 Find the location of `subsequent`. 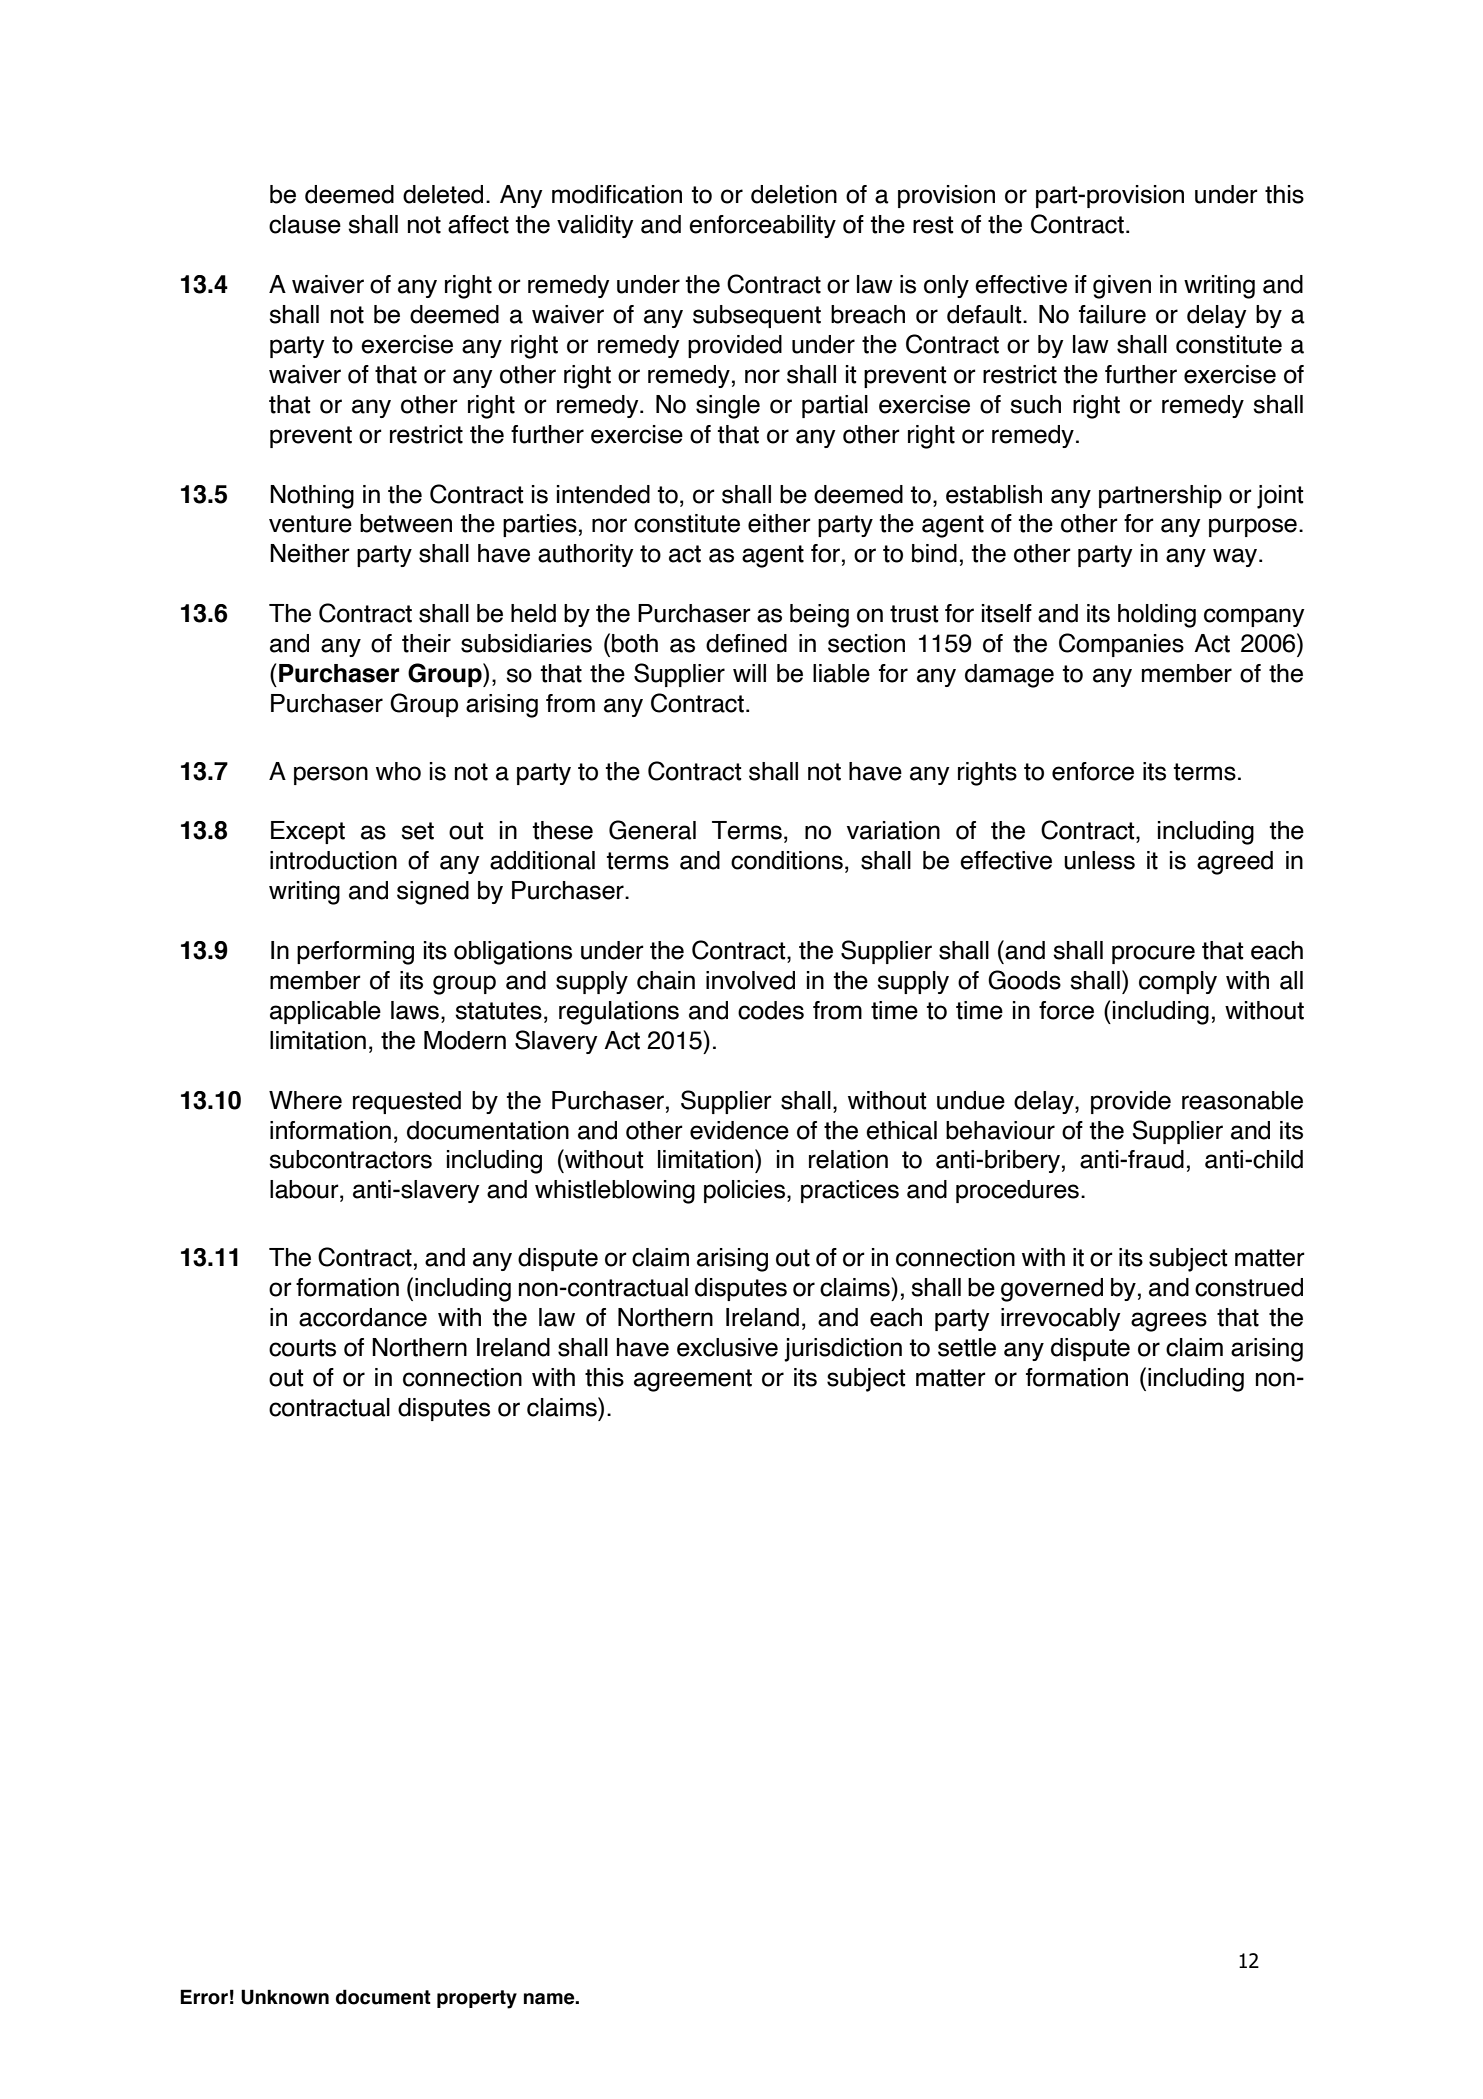

subsequent is located at coordinates (757, 316).
